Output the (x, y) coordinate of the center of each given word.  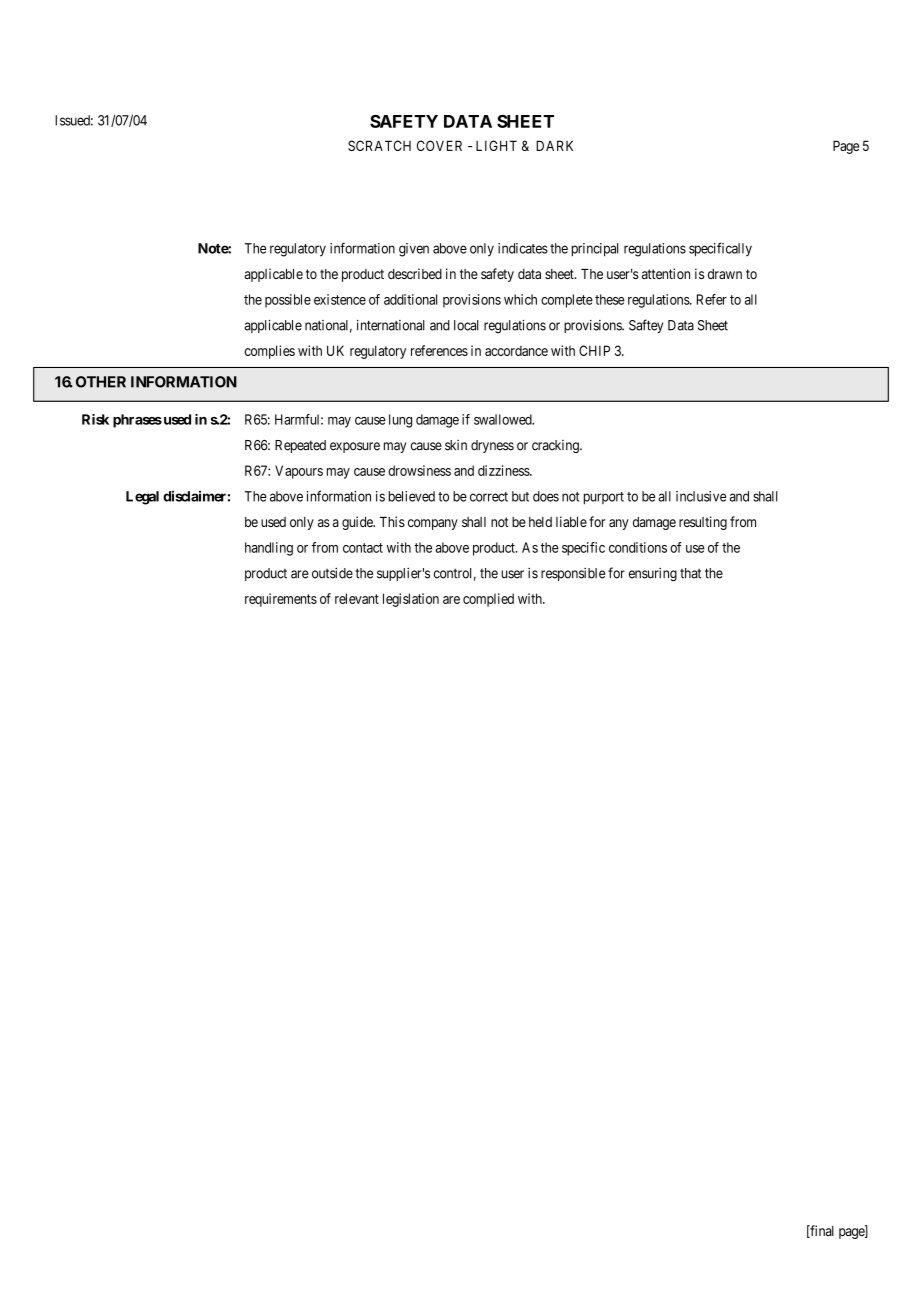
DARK (554, 145)
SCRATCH (379, 145)
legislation (411, 600)
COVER (439, 145)
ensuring (653, 574)
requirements (281, 600)
